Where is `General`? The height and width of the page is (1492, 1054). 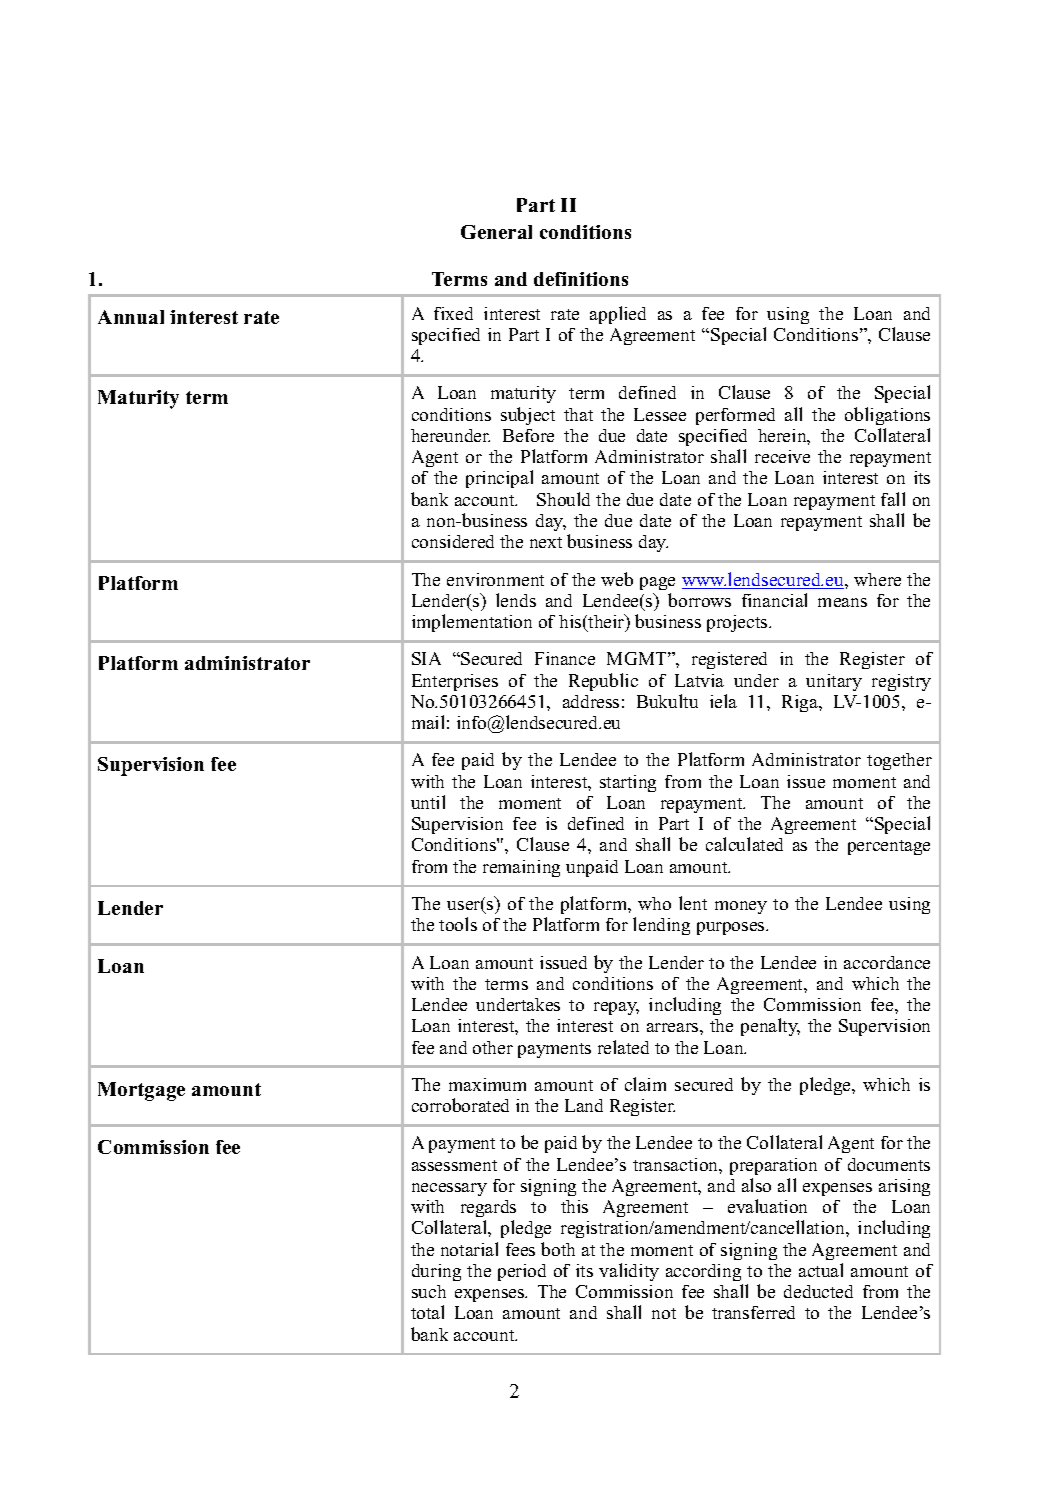
General is located at coordinates (496, 232).
